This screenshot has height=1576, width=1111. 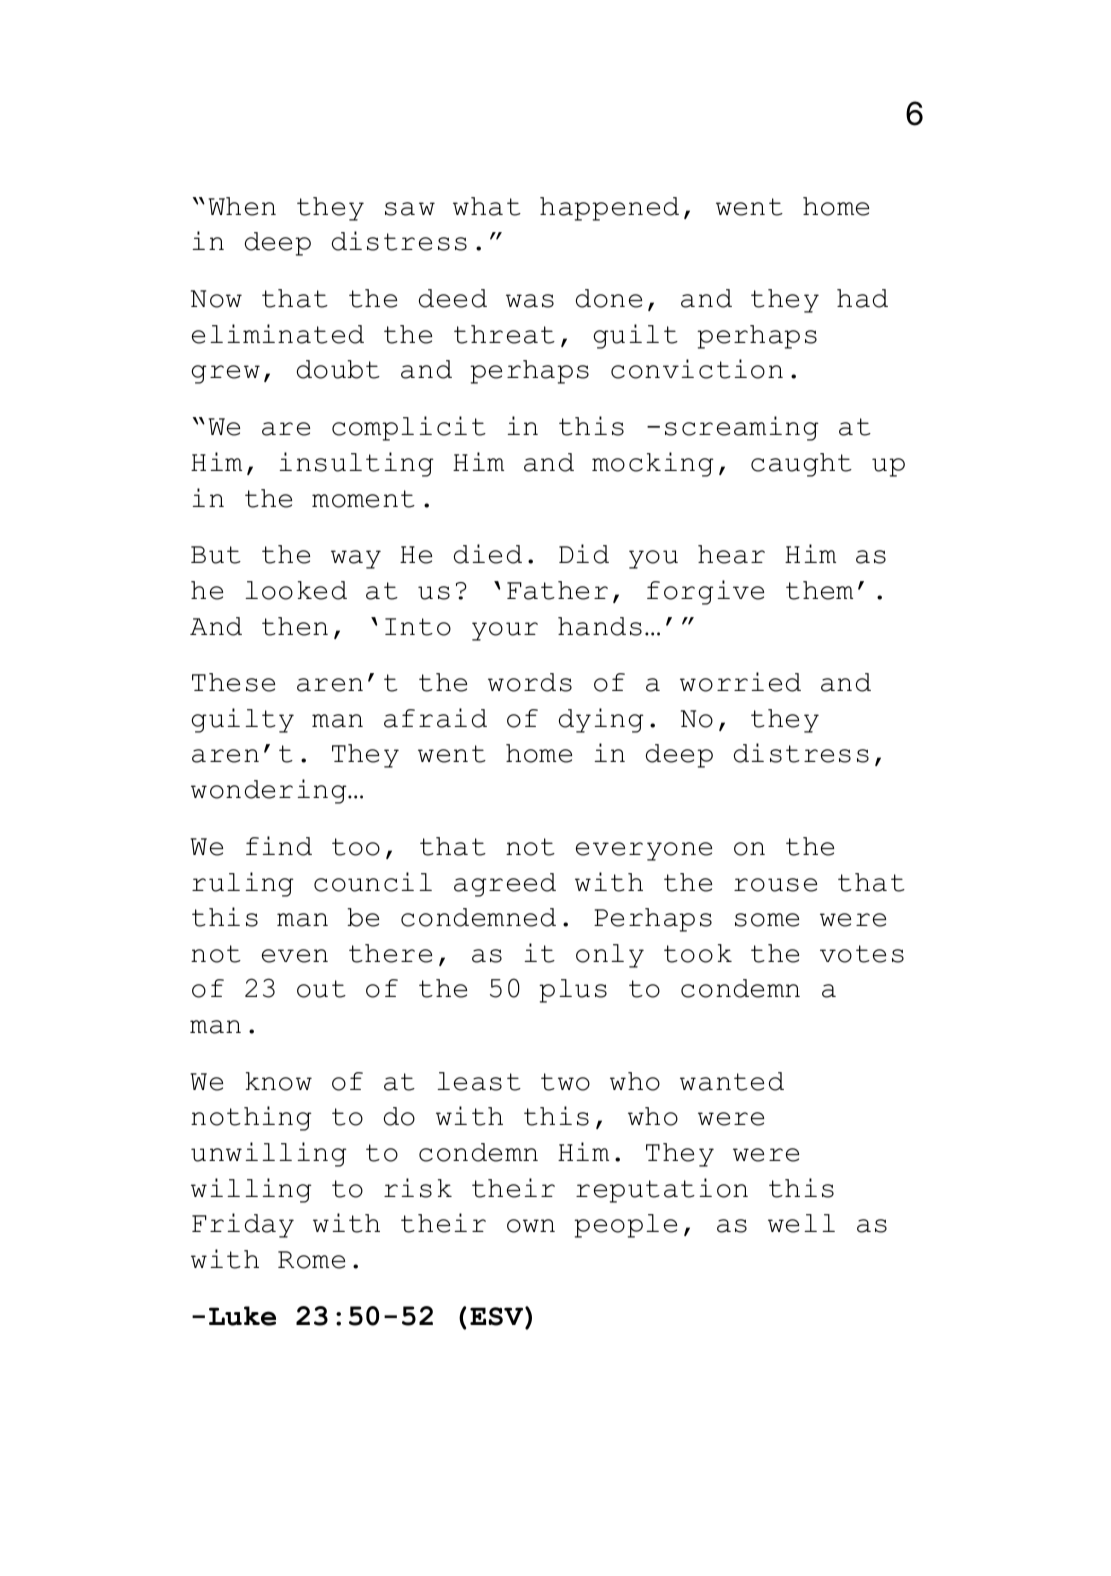 I want to click on wanted, so click(x=732, y=1081).
